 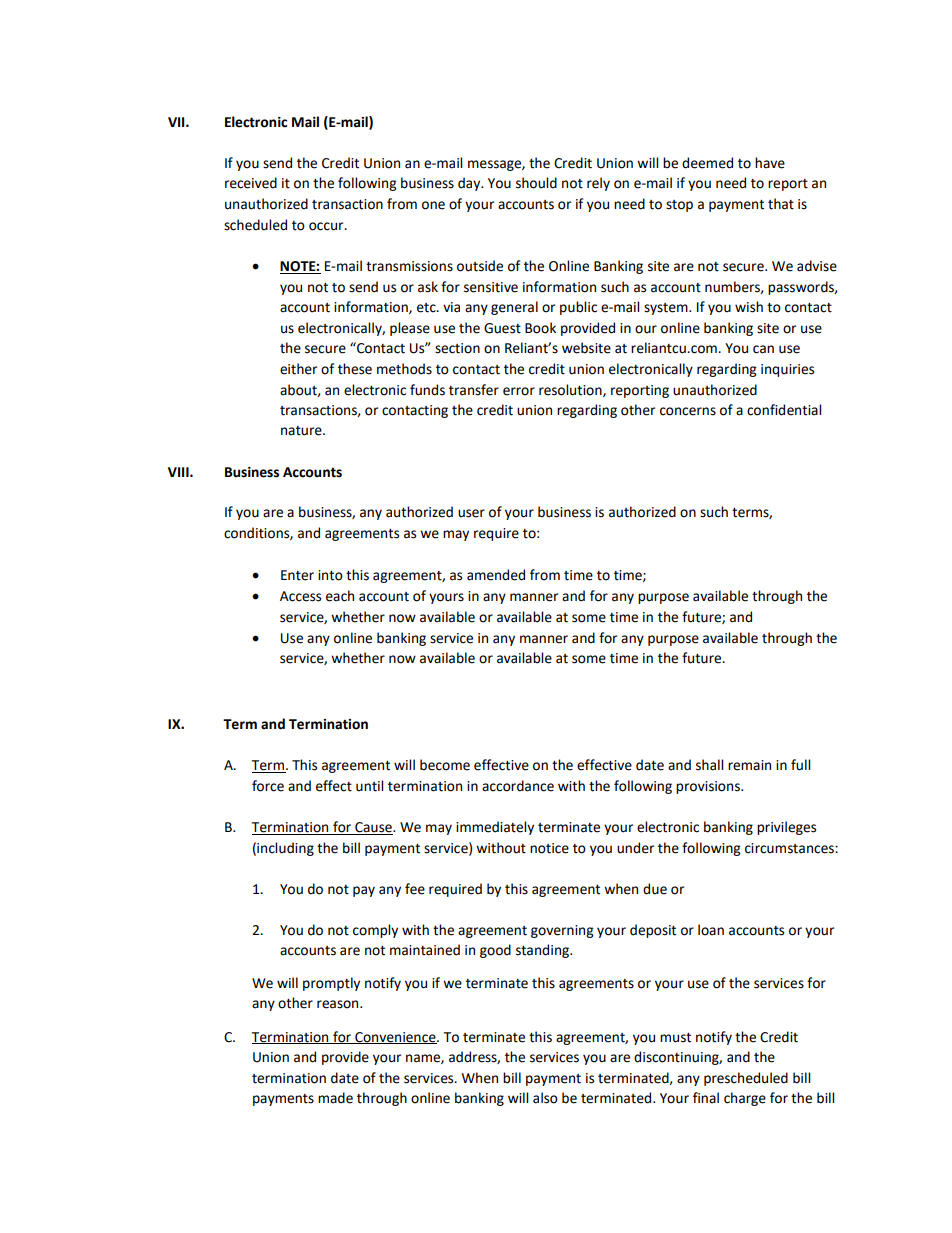 What do you see at coordinates (496, 575) in the screenshot?
I see `amended` at bounding box center [496, 575].
